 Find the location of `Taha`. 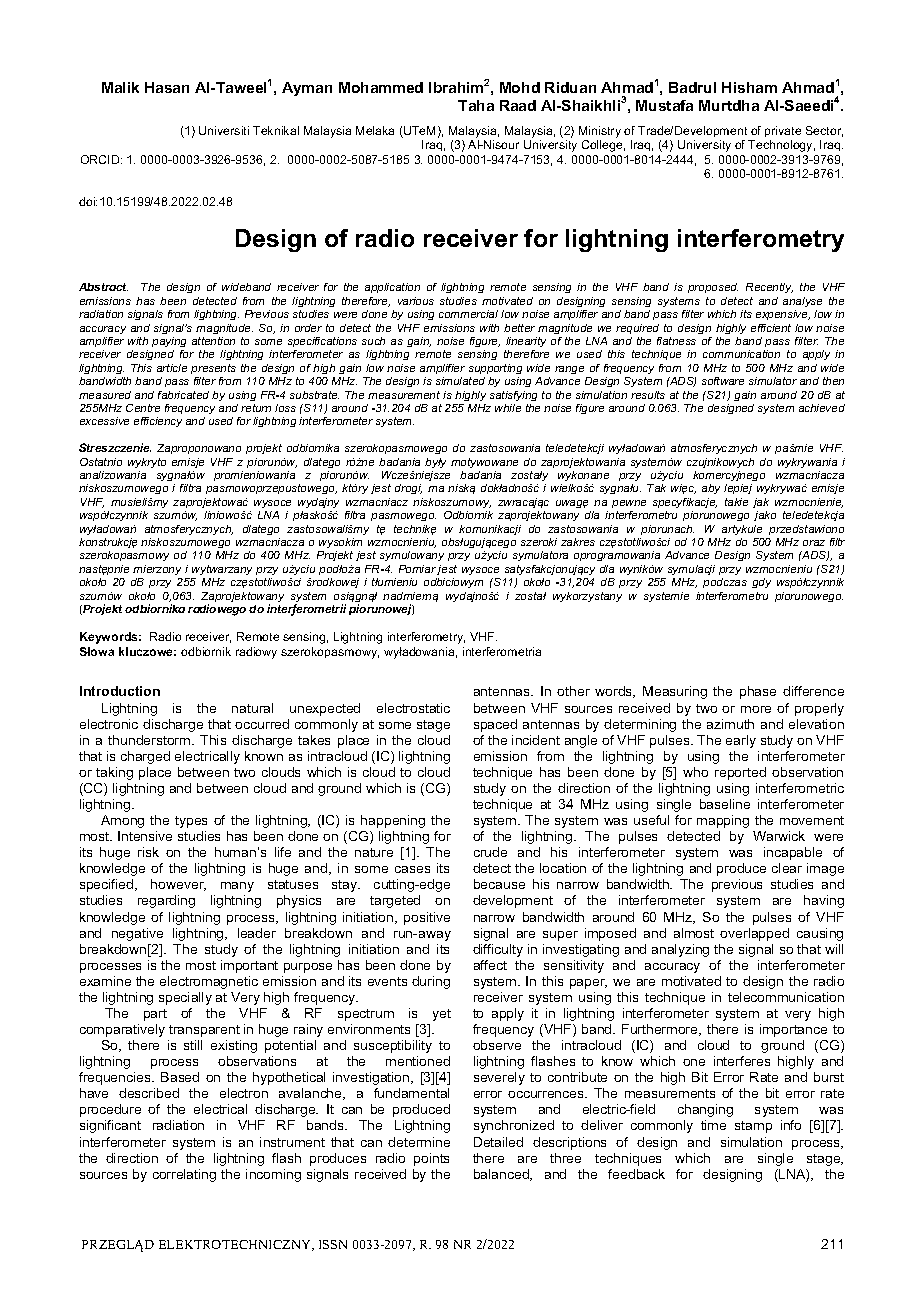

Taha is located at coordinates (476, 105).
